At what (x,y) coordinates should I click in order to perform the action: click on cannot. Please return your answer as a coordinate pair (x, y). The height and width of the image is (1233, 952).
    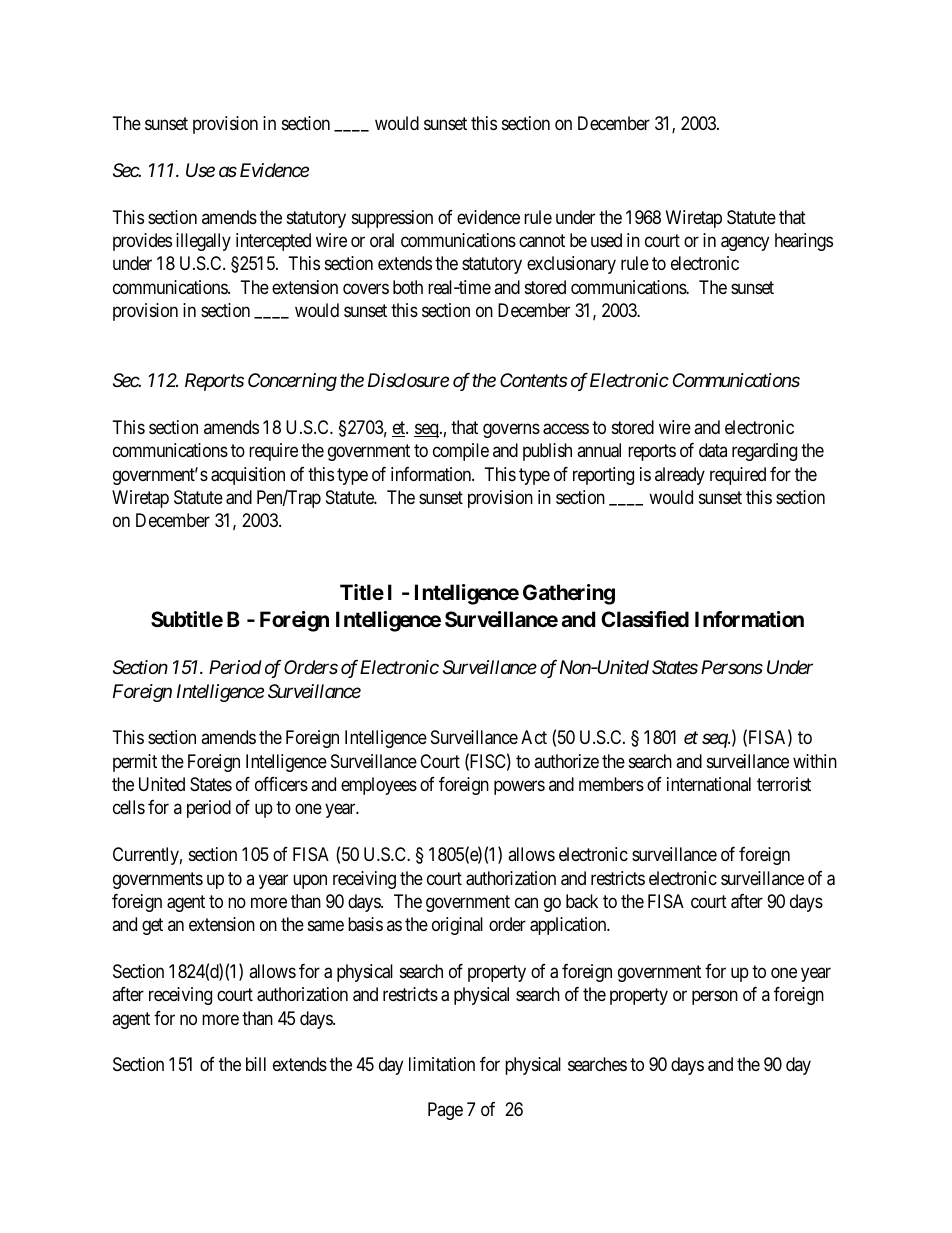
    Looking at the image, I should click on (542, 241).
